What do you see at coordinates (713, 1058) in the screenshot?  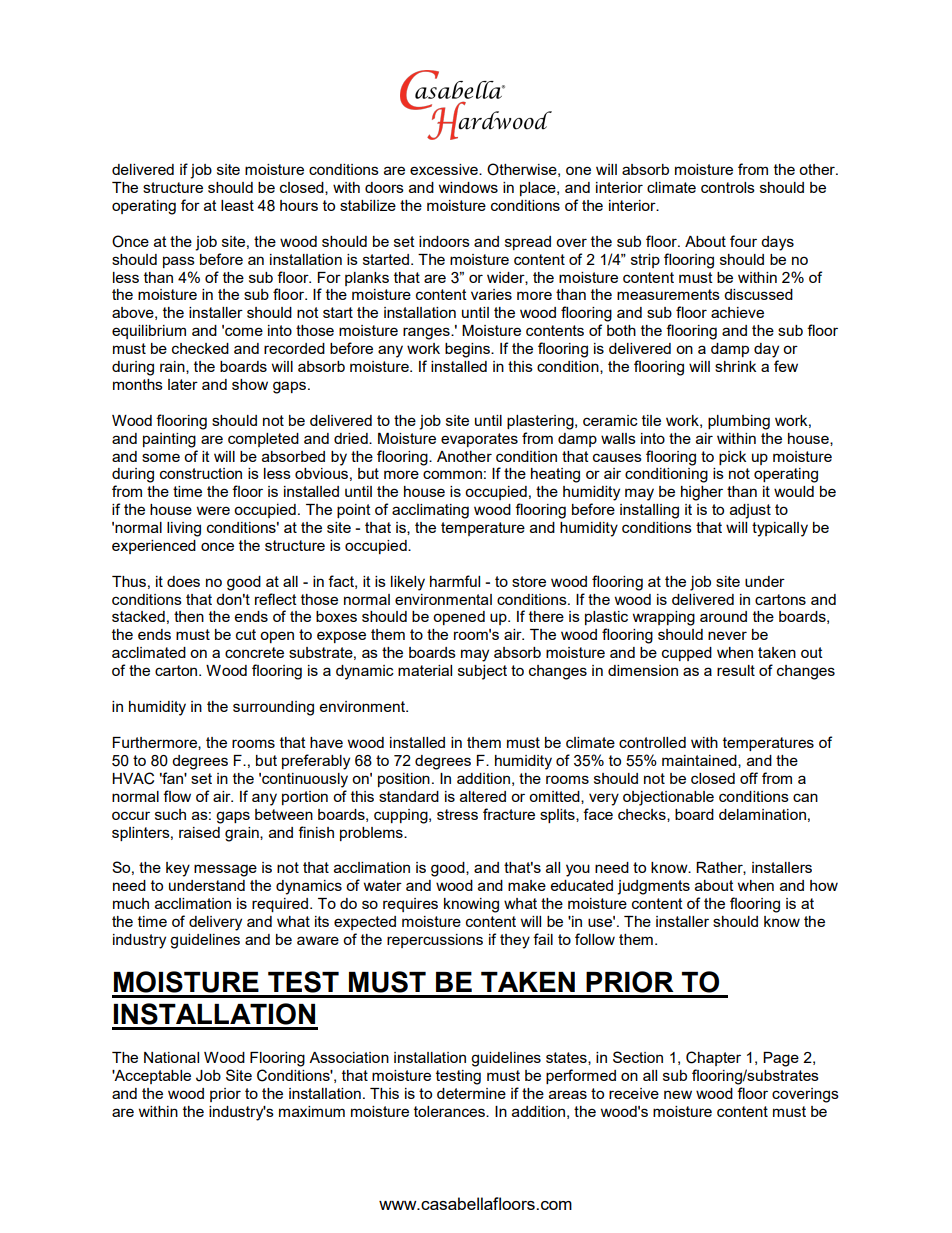 I see `Chapter` at bounding box center [713, 1058].
